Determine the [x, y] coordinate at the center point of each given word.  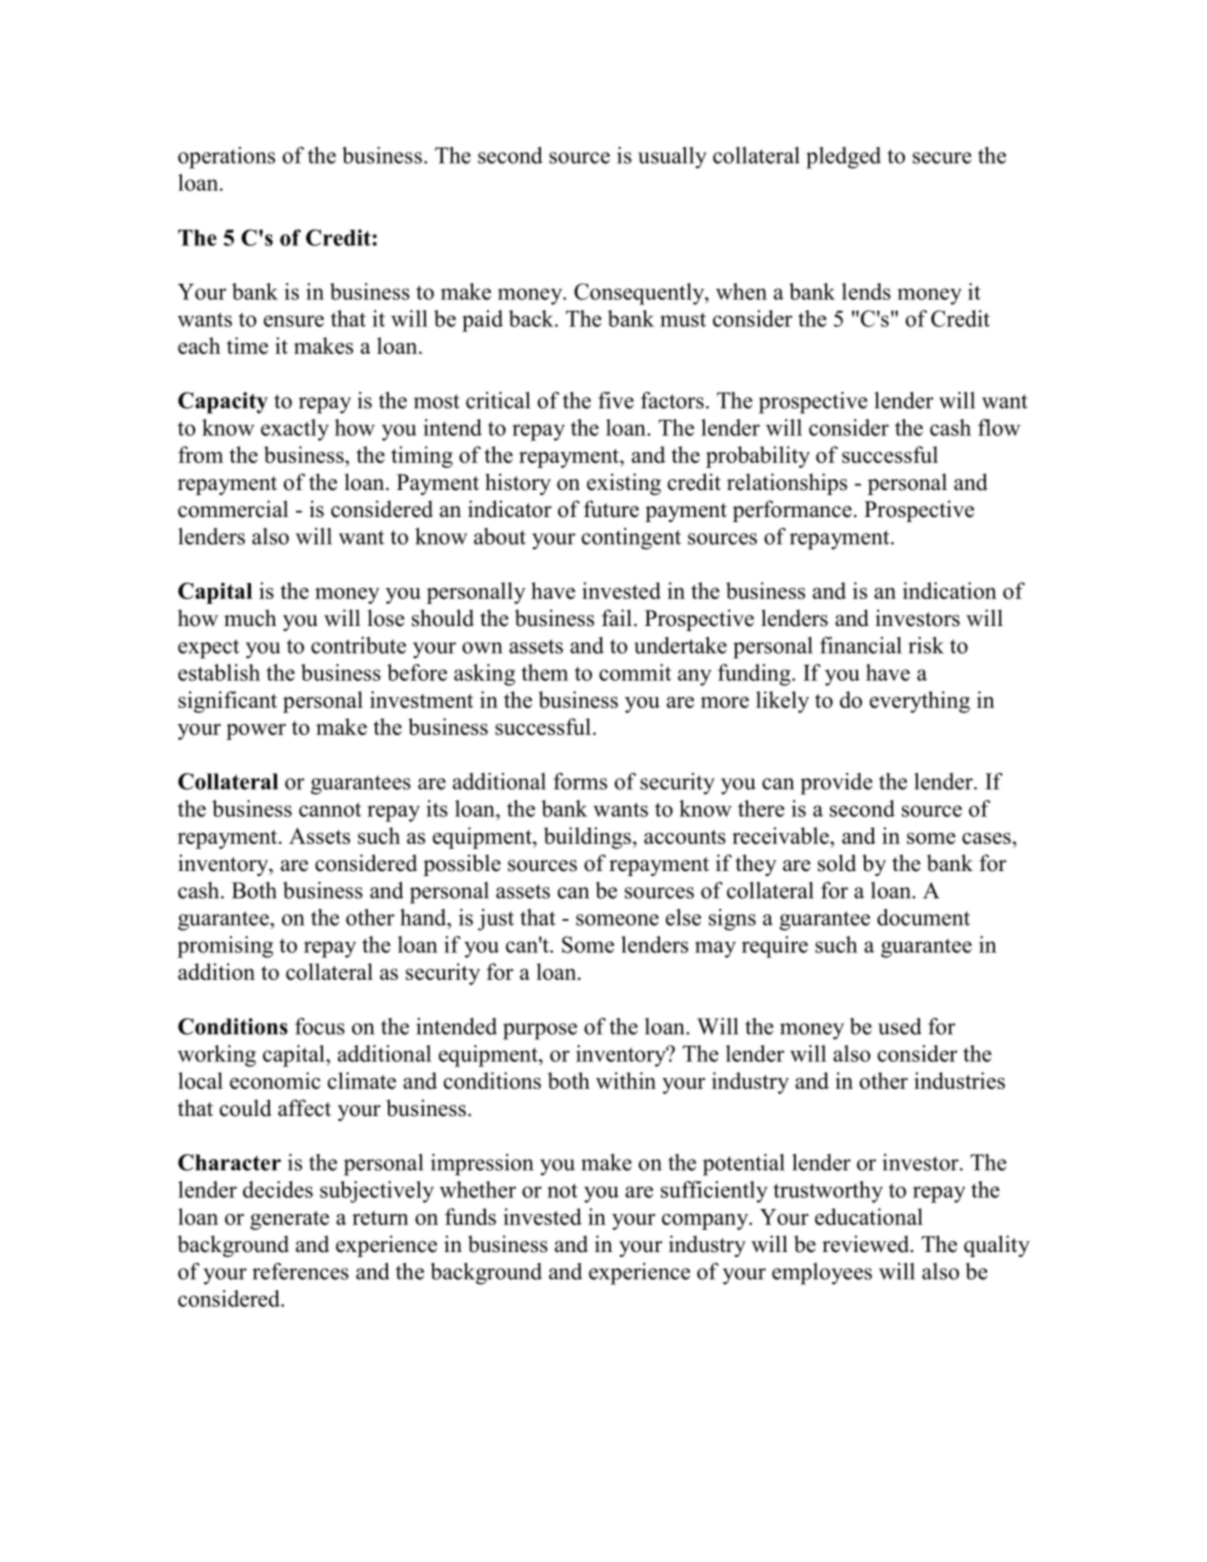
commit [635, 672]
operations [226, 158]
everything [920, 702]
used [900, 1026]
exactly [295, 430]
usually [672, 158]
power [256, 732]
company [706, 1222]
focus [320, 1026]
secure [942, 158]
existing [624, 484]
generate [289, 1220]
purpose [540, 1031]
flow [999, 427]
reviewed [867, 1244]
